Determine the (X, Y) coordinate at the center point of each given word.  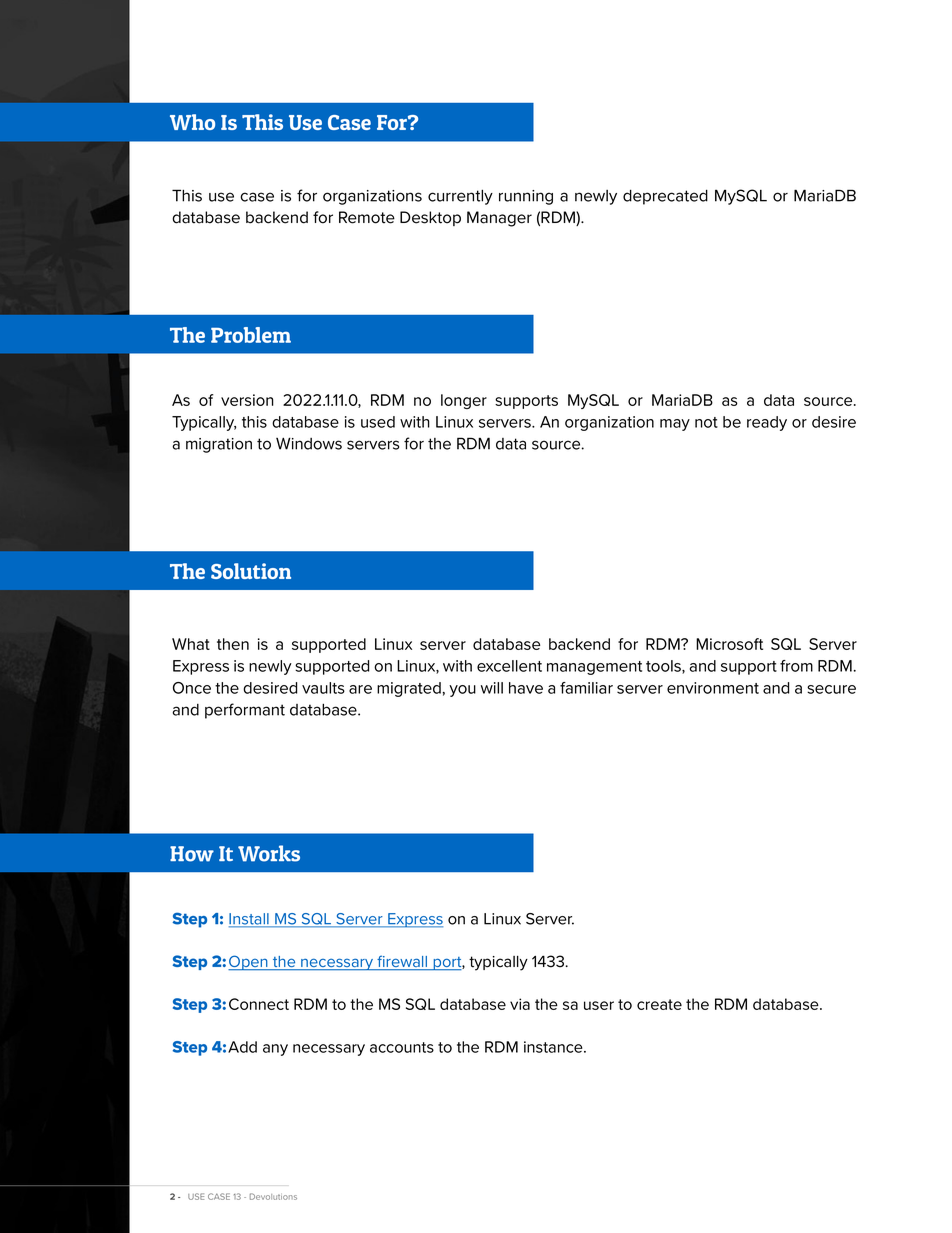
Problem (251, 335)
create (659, 1004)
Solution (251, 571)
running (526, 197)
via (520, 1004)
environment (713, 688)
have (526, 688)
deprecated (665, 197)
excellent (509, 666)
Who (192, 122)
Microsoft (729, 644)
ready (767, 423)
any (275, 1050)
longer (464, 401)
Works (269, 853)
